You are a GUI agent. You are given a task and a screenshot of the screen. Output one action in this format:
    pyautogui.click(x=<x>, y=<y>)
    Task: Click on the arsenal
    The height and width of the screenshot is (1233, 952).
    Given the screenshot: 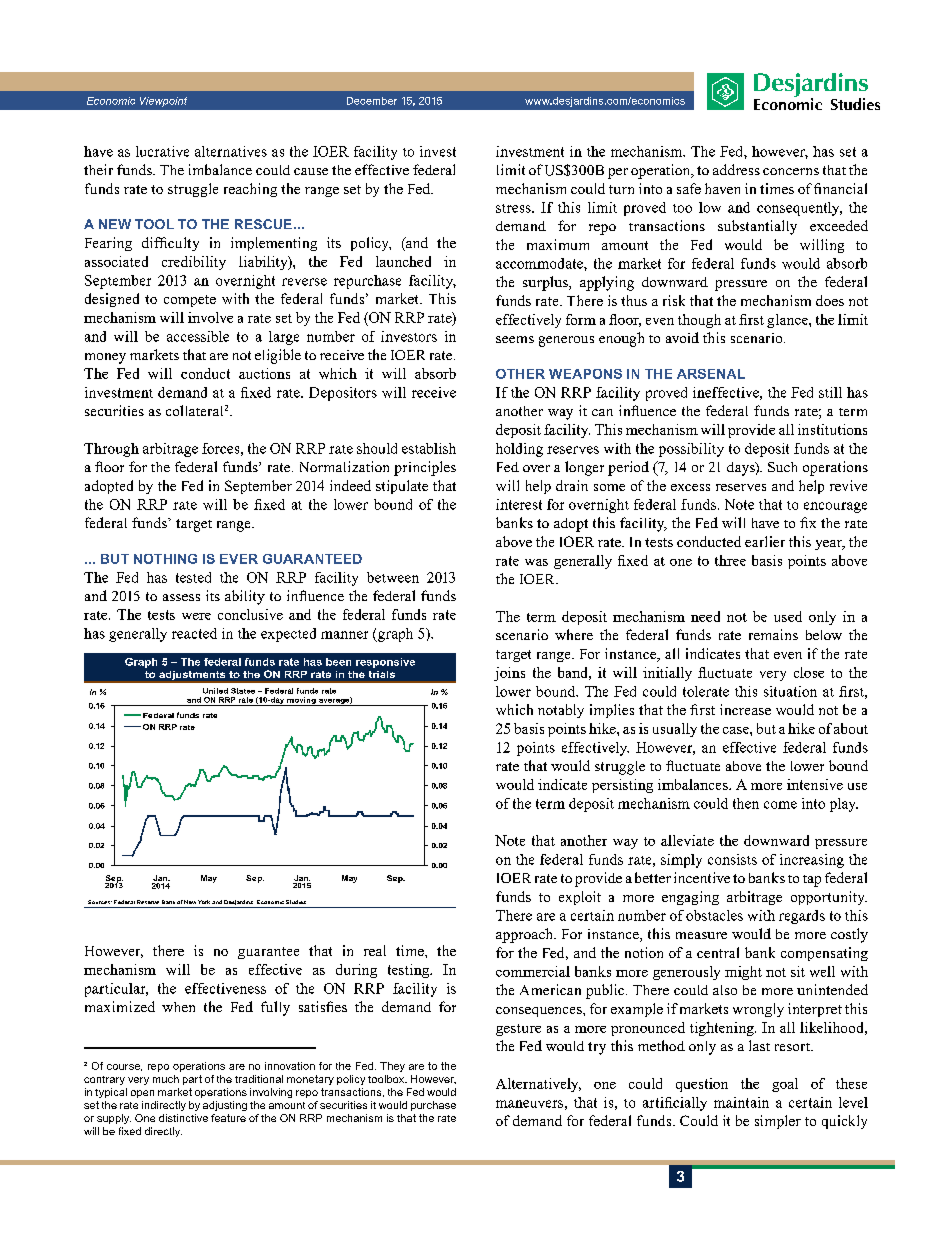 What is the action you would take?
    pyautogui.click(x=711, y=374)
